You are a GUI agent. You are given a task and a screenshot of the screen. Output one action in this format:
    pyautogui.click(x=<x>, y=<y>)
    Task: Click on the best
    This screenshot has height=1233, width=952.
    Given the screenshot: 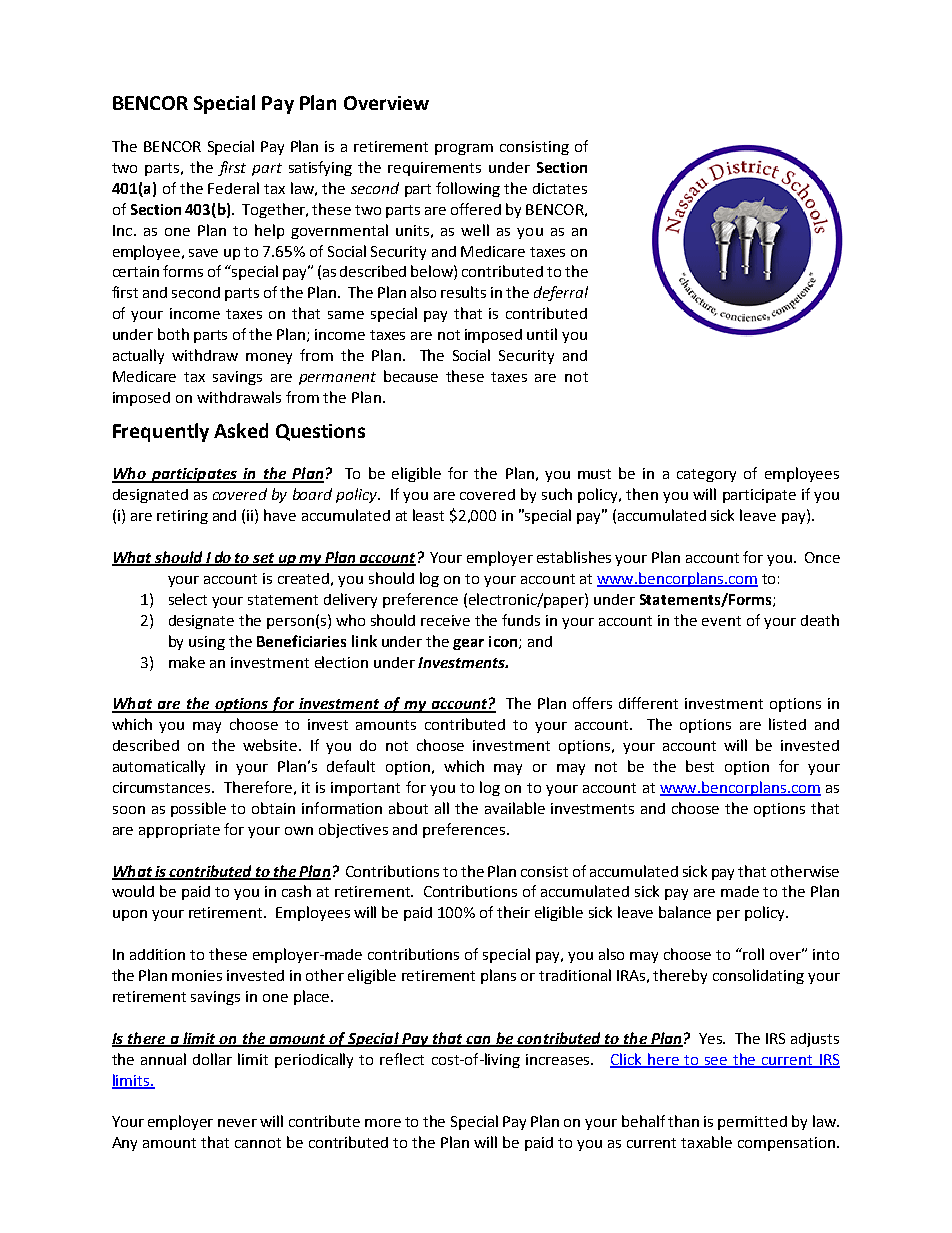 What is the action you would take?
    pyautogui.click(x=700, y=766)
